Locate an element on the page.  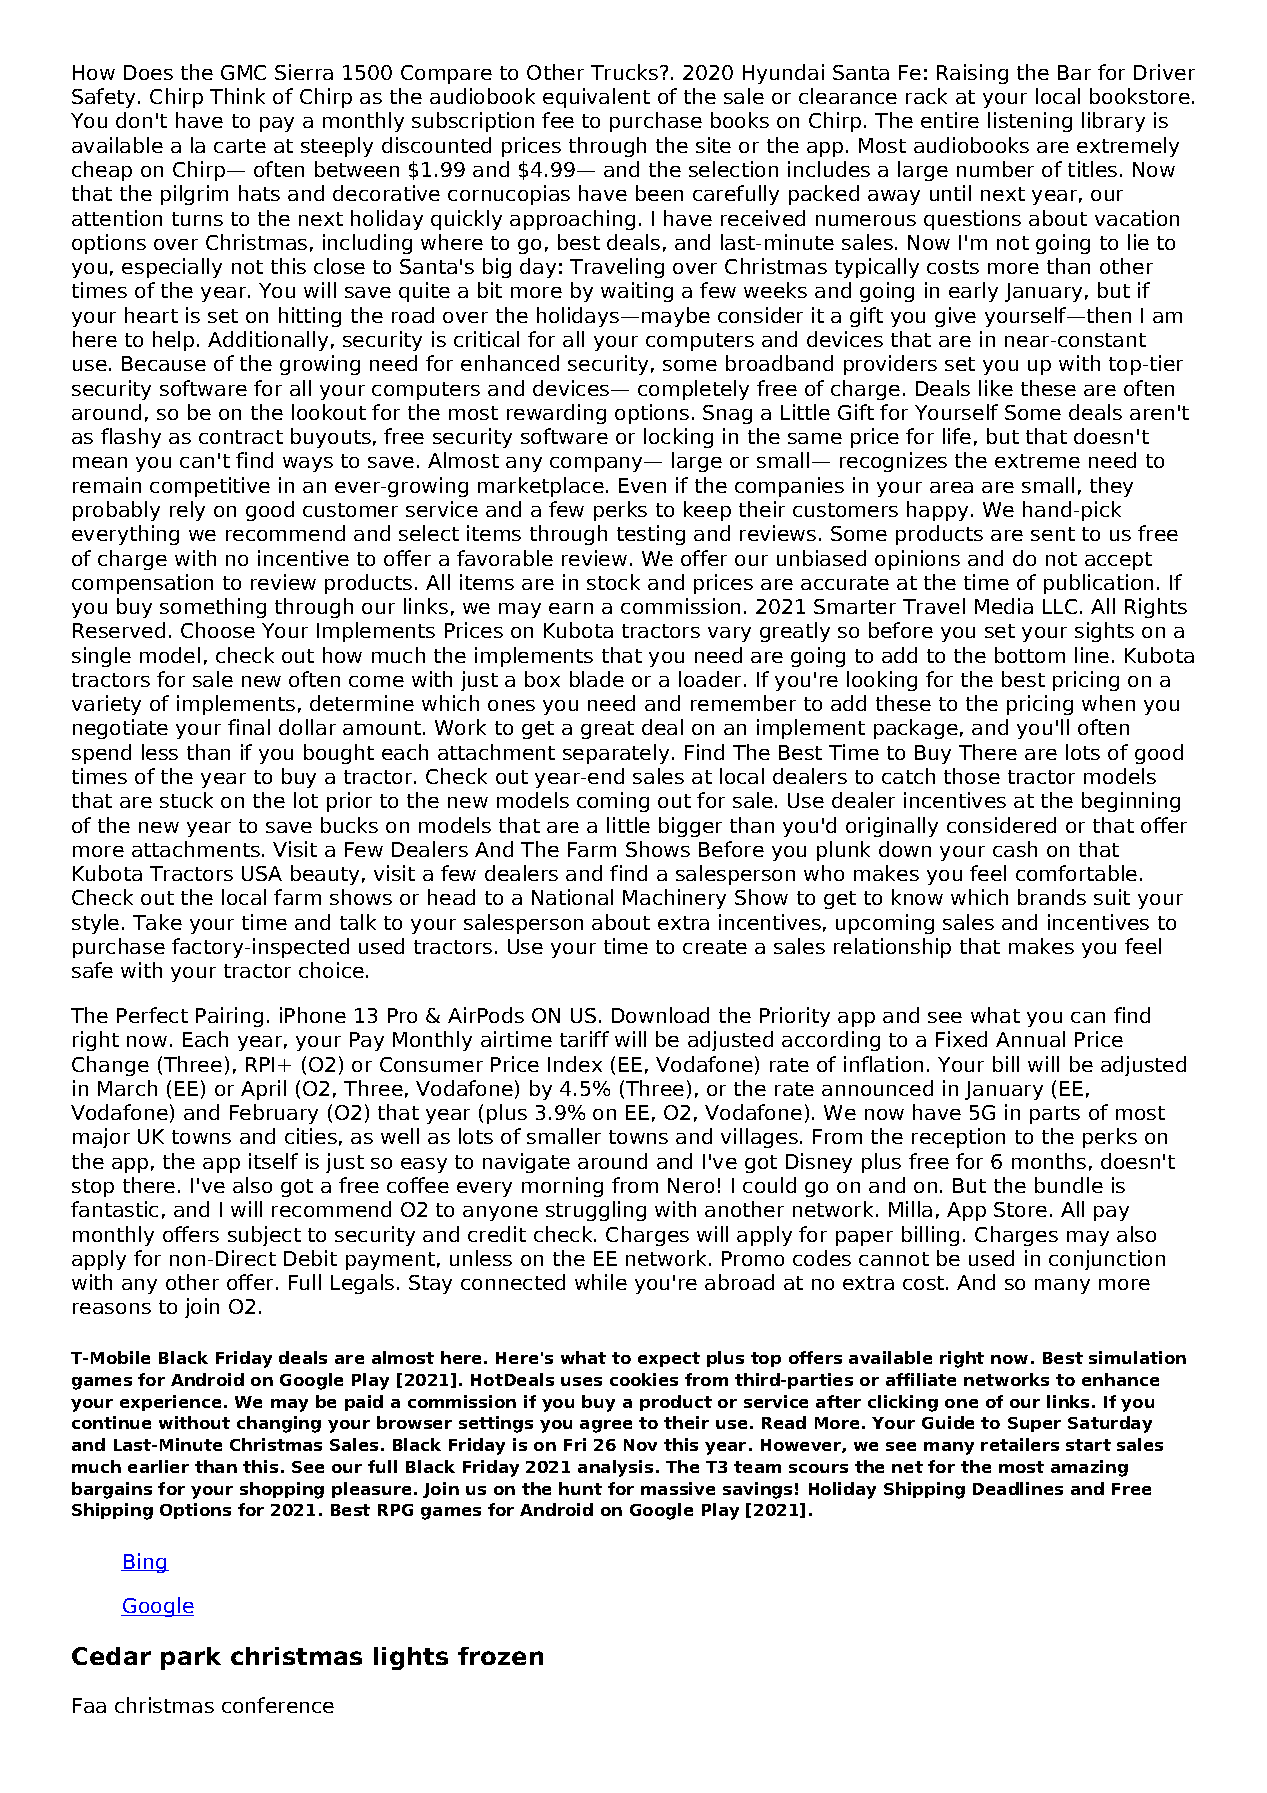
Choose is located at coordinates (218, 630).
